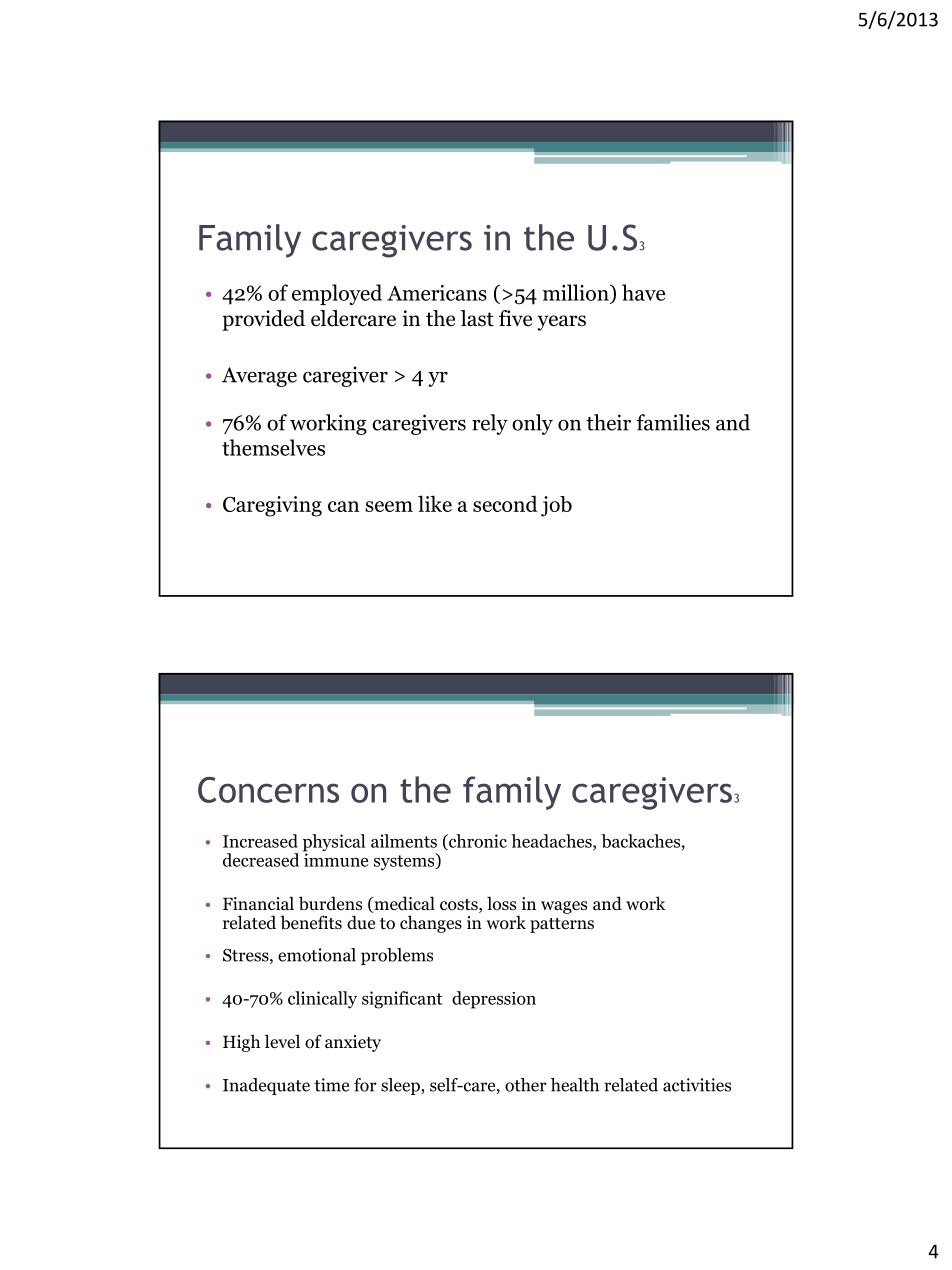 This screenshot has height=1270, width=952. What do you see at coordinates (389, 506) in the screenshot?
I see `seem` at bounding box center [389, 506].
